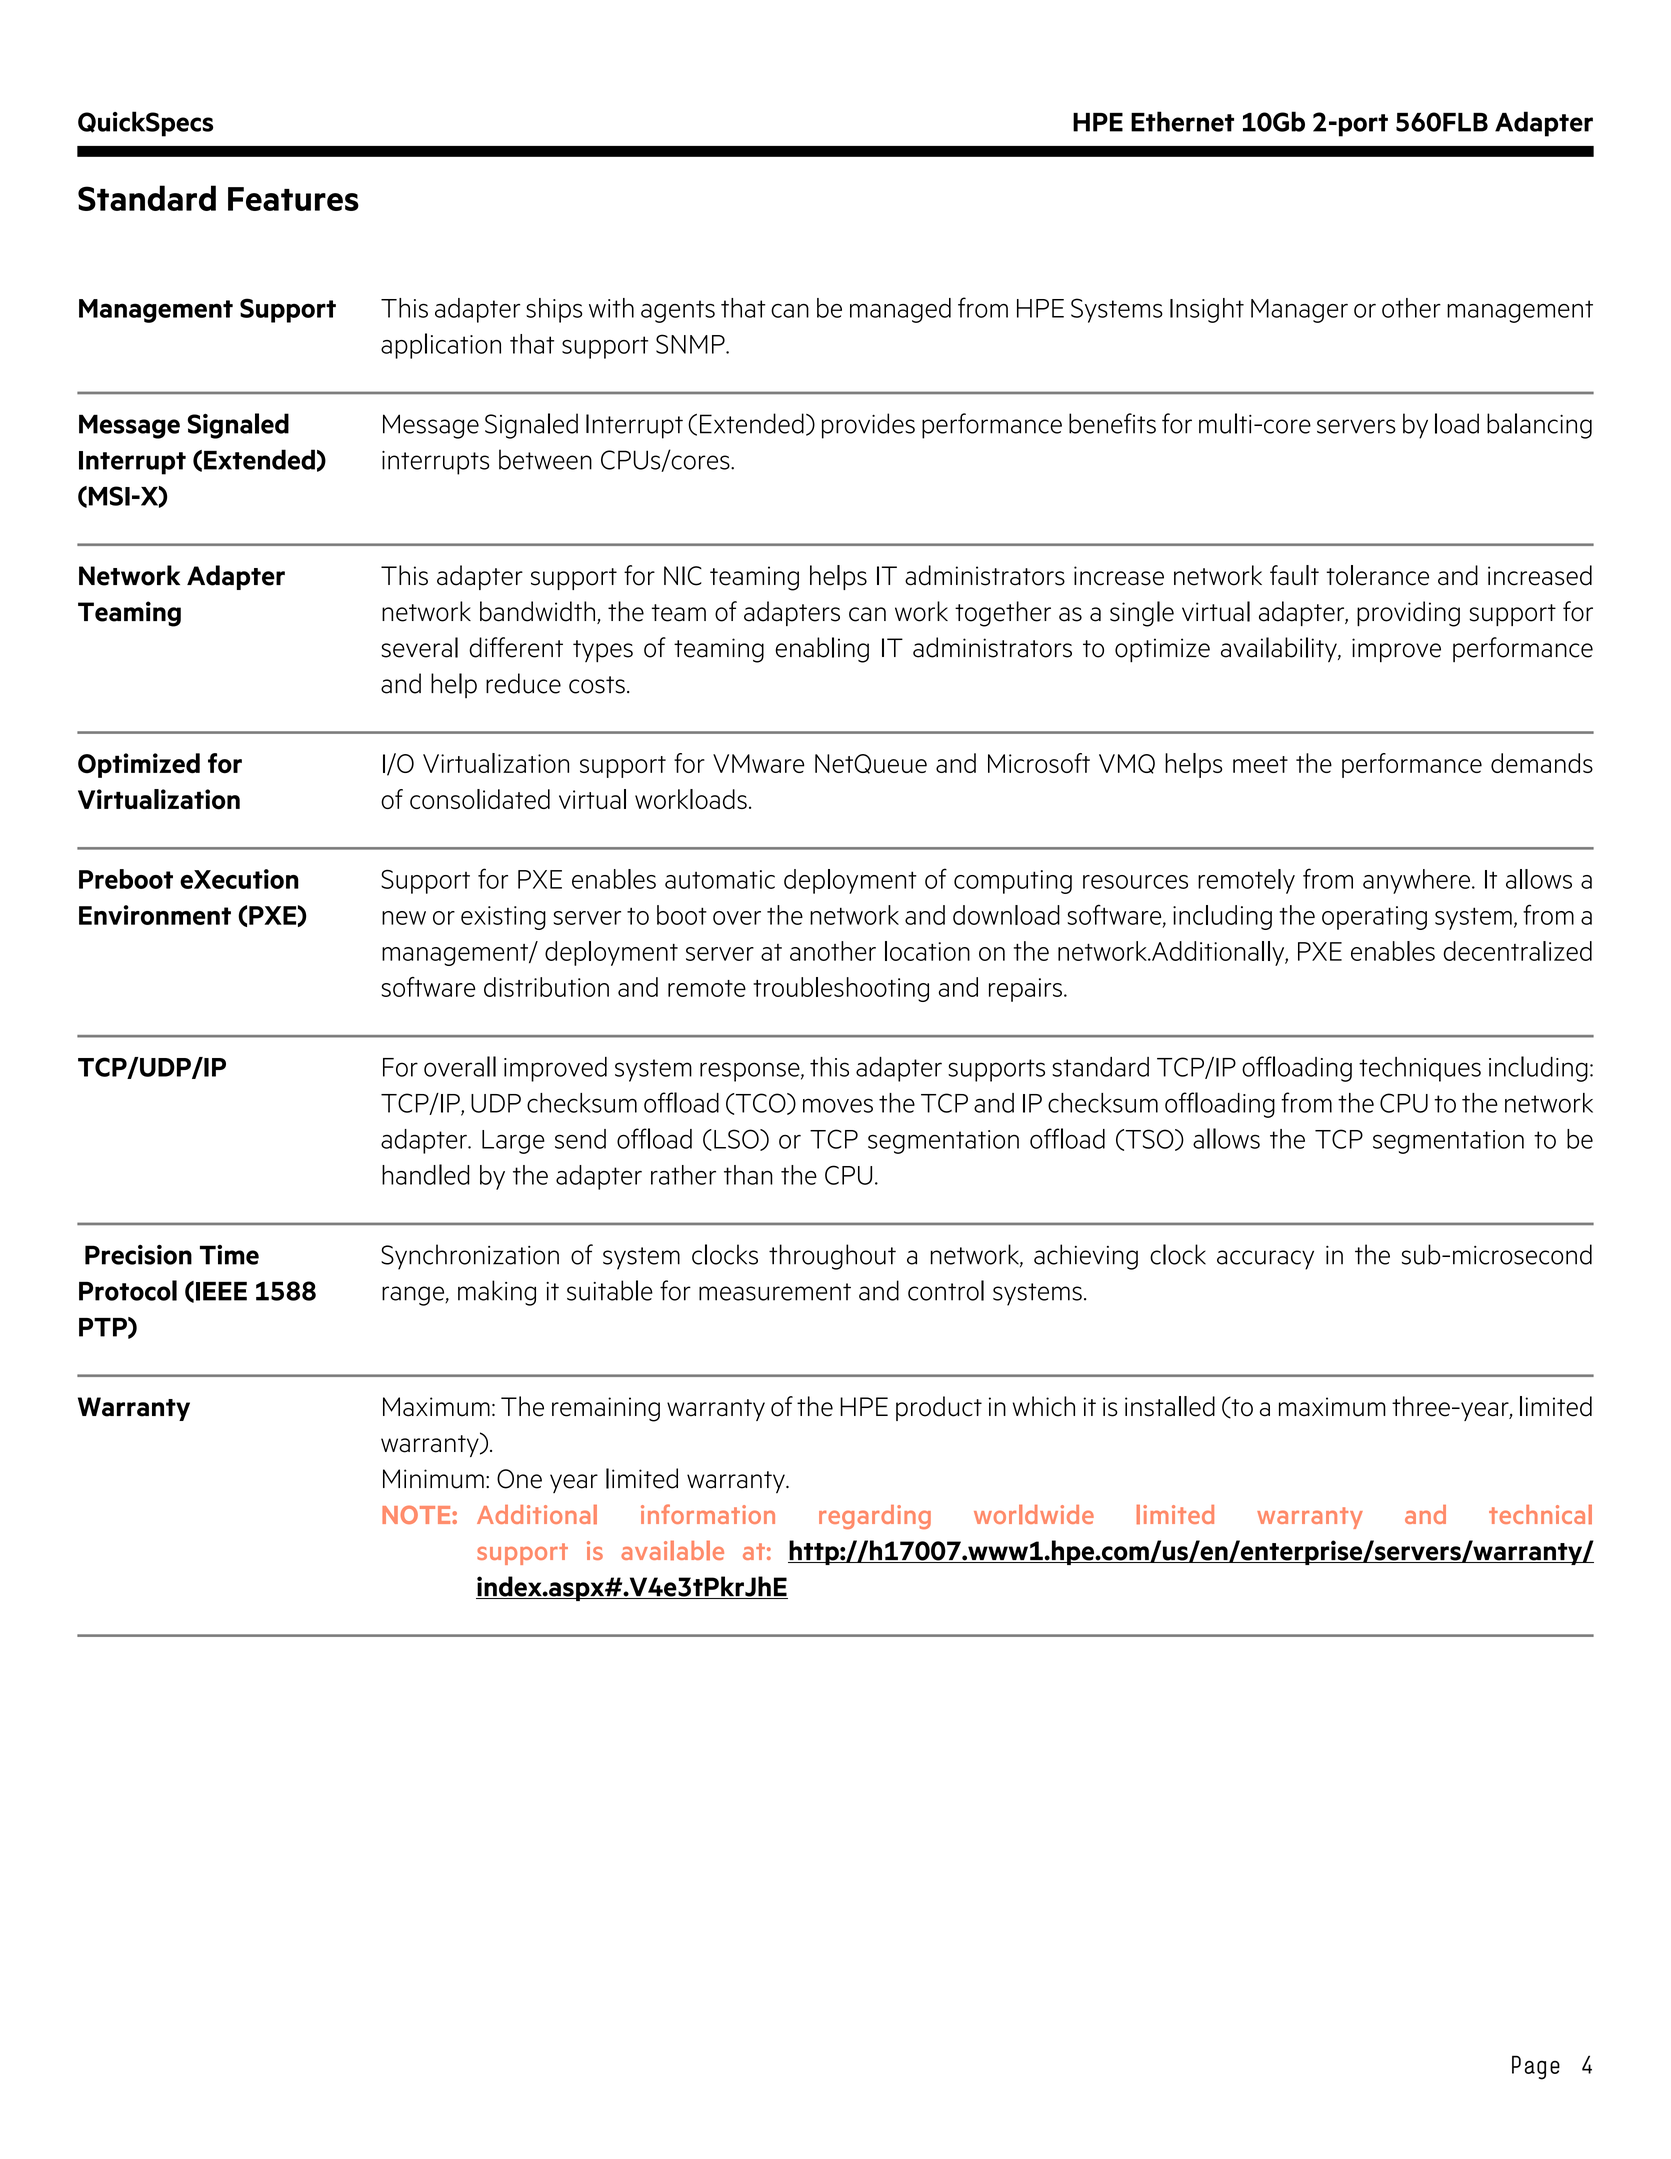 The image size is (1671, 2159). I want to click on available, so click(672, 1550).
